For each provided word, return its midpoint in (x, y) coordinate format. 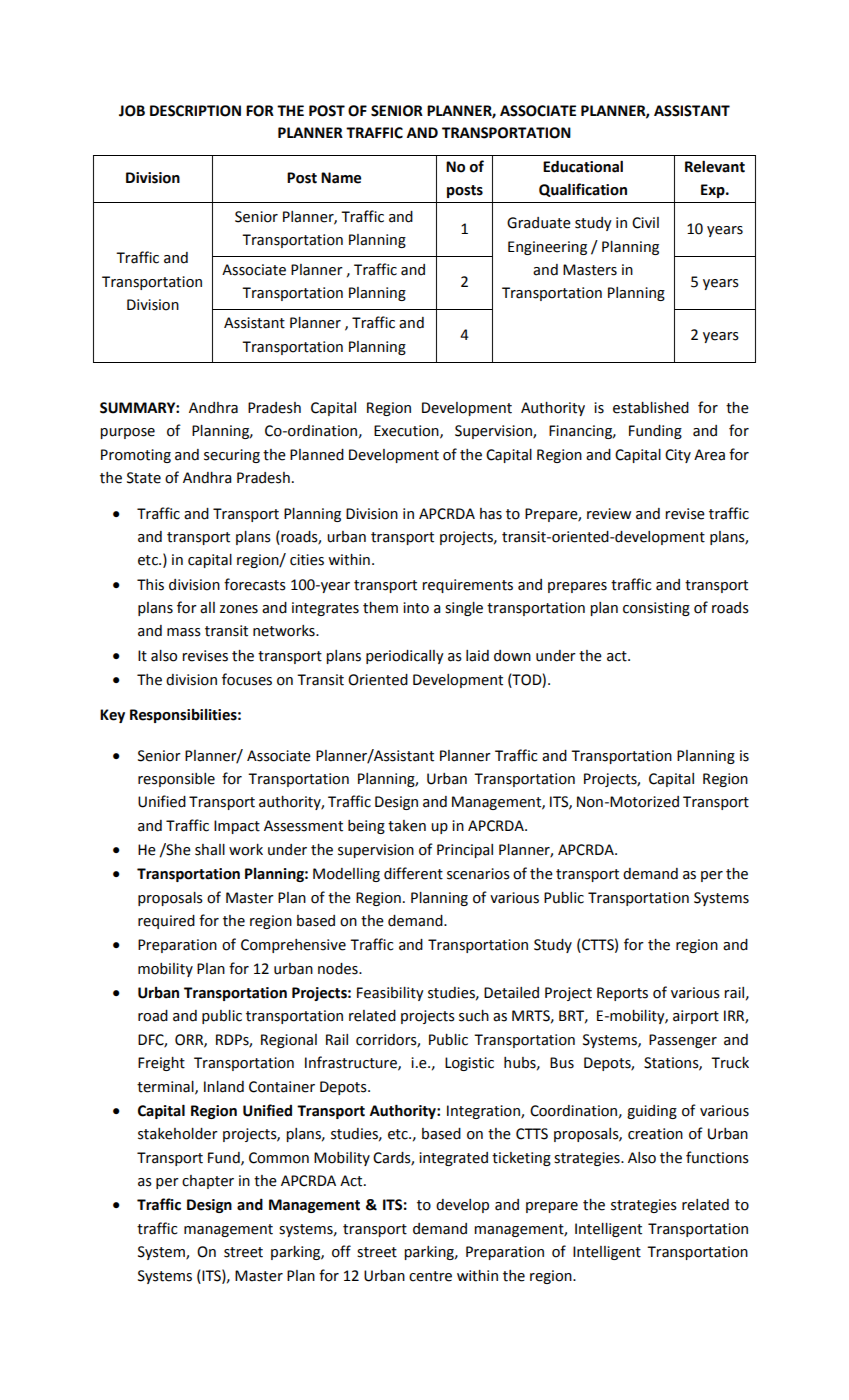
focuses (247, 679)
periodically (405, 657)
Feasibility (390, 994)
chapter (208, 1182)
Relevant (715, 166)
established (651, 408)
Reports (622, 994)
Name (341, 178)
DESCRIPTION (195, 111)
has (491, 514)
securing (232, 456)
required (166, 922)
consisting (656, 609)
